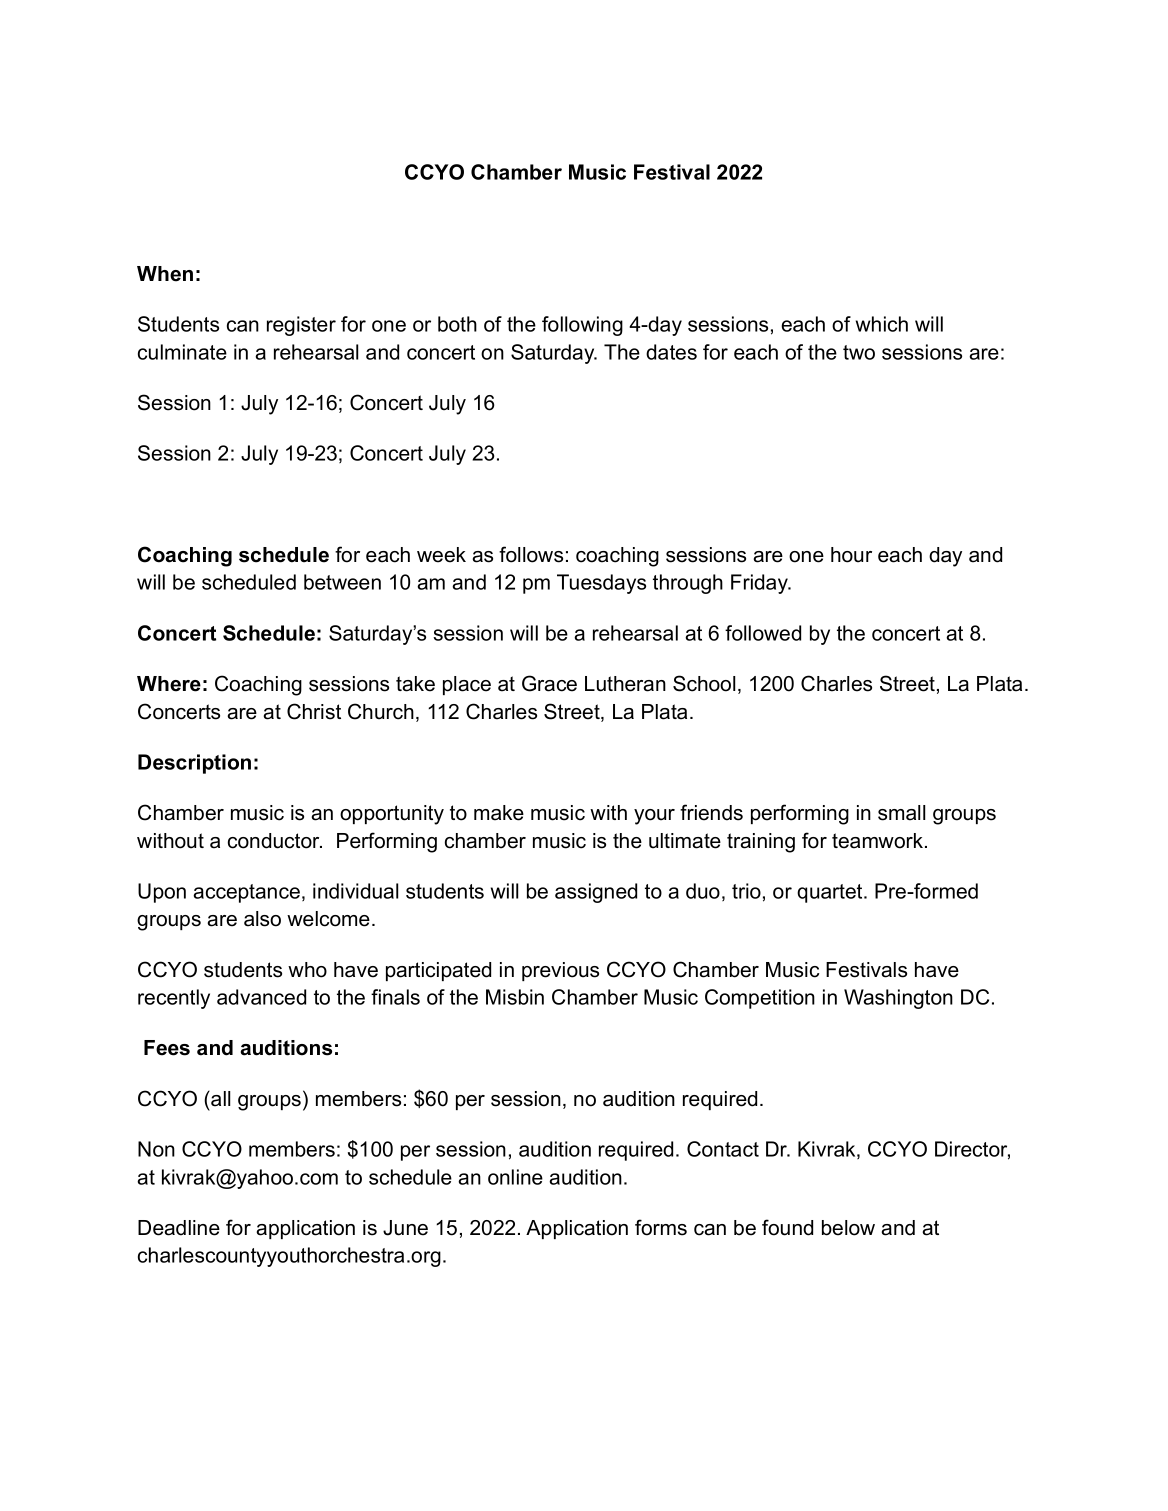 The width and height of the screenshot is (1168, 1511). What do you see at coordinates (787, 1227) in the screenshot?
I see `found` at bounding box center [787, 1227].
